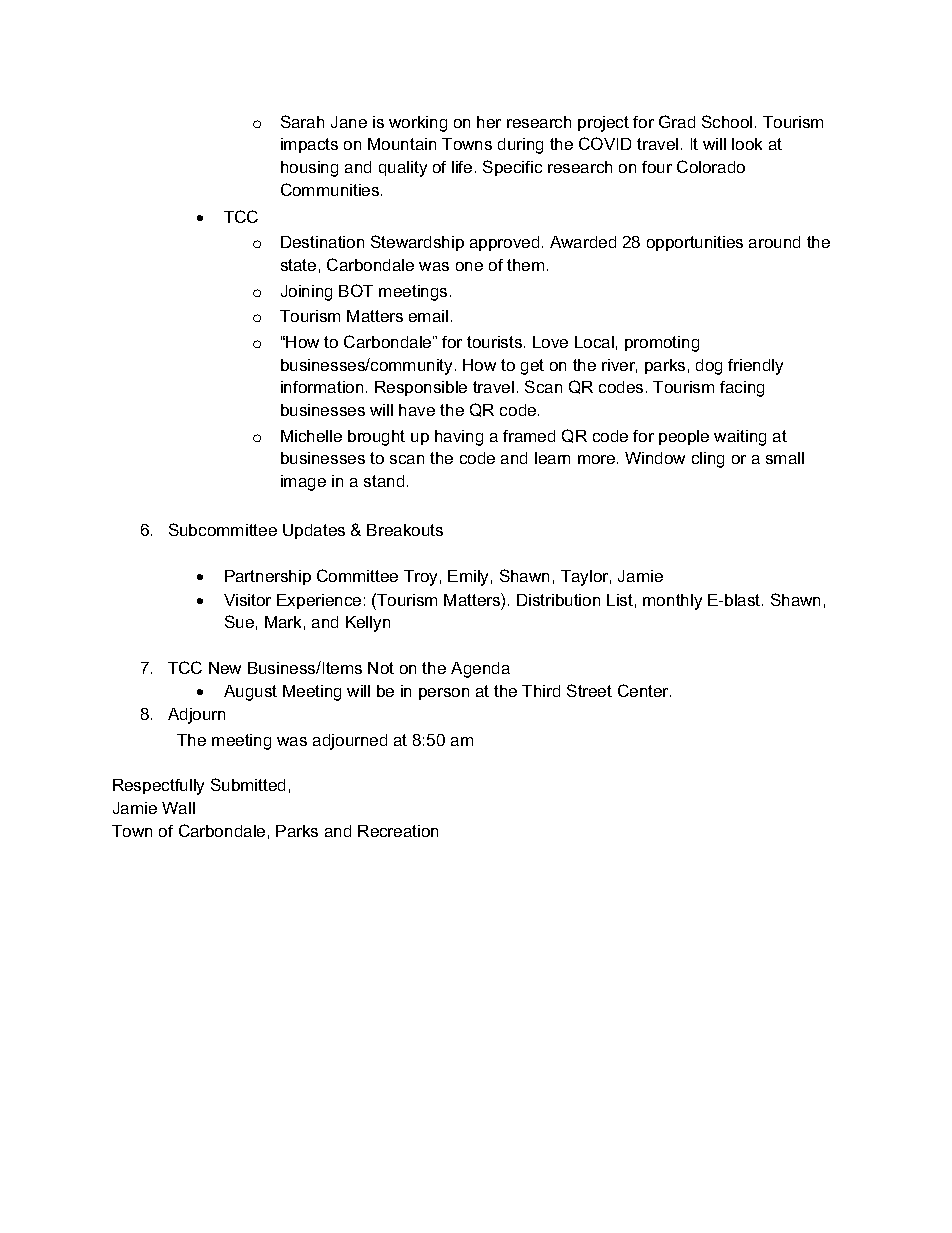 The height and width of the page is (1233, 952). What do you see at coordinates (303, 483) in the page?
I see `image` at bounding box center [303, 483].
